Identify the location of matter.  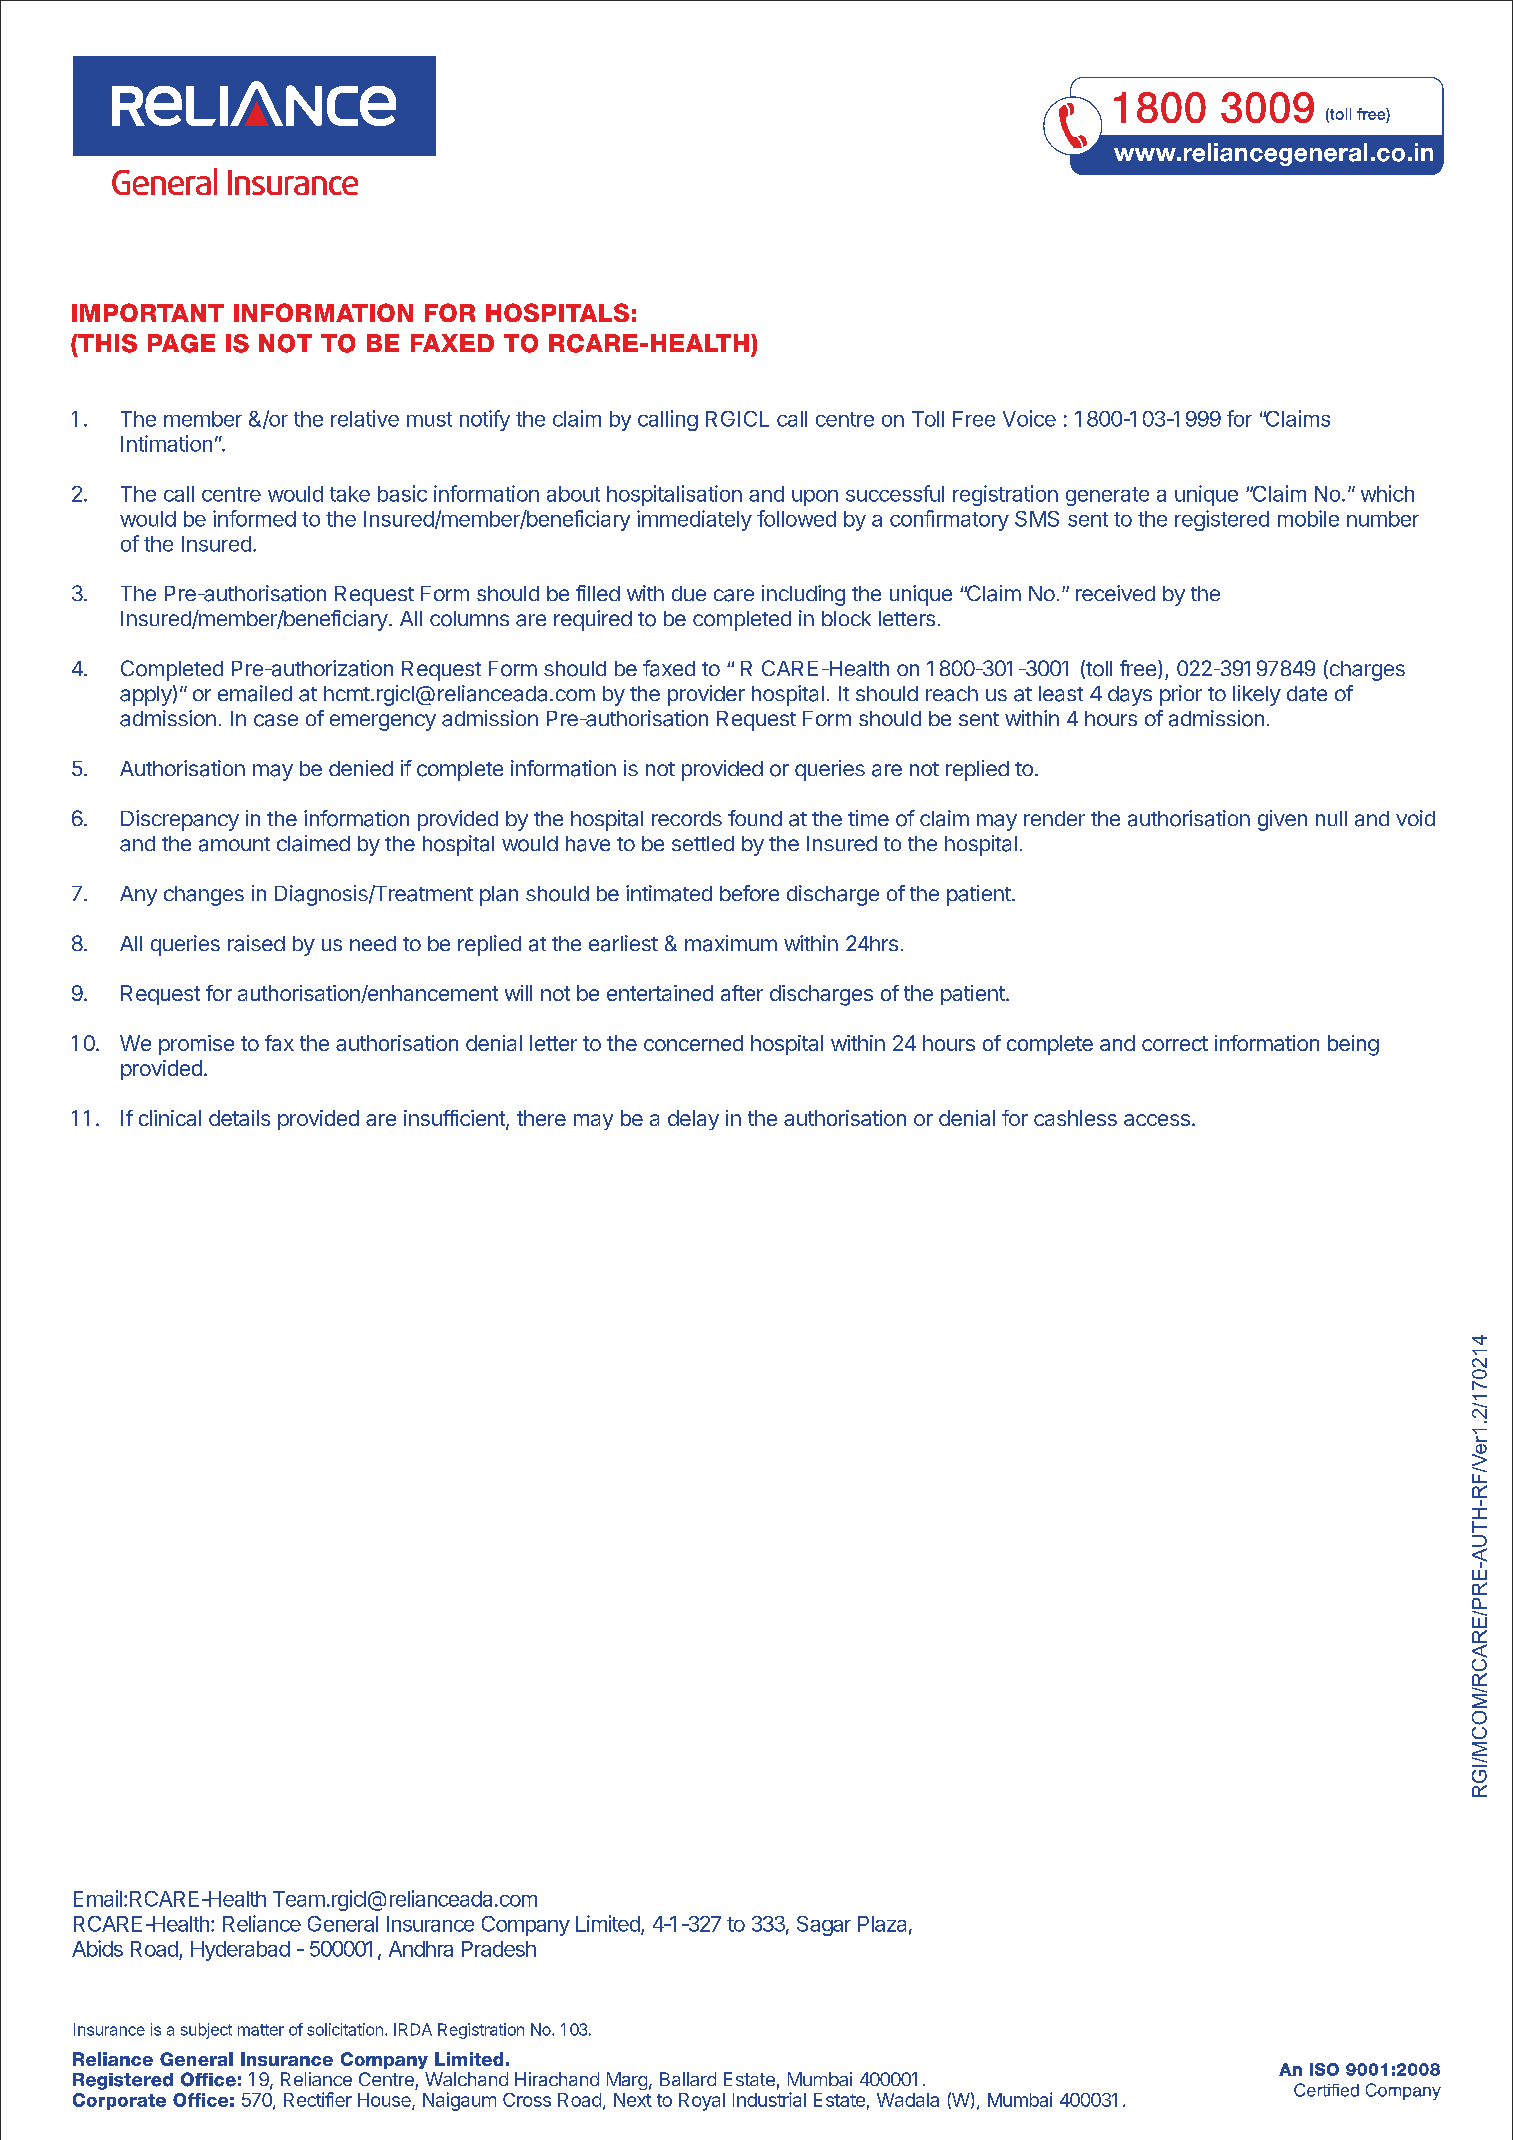
(261, 2030).
